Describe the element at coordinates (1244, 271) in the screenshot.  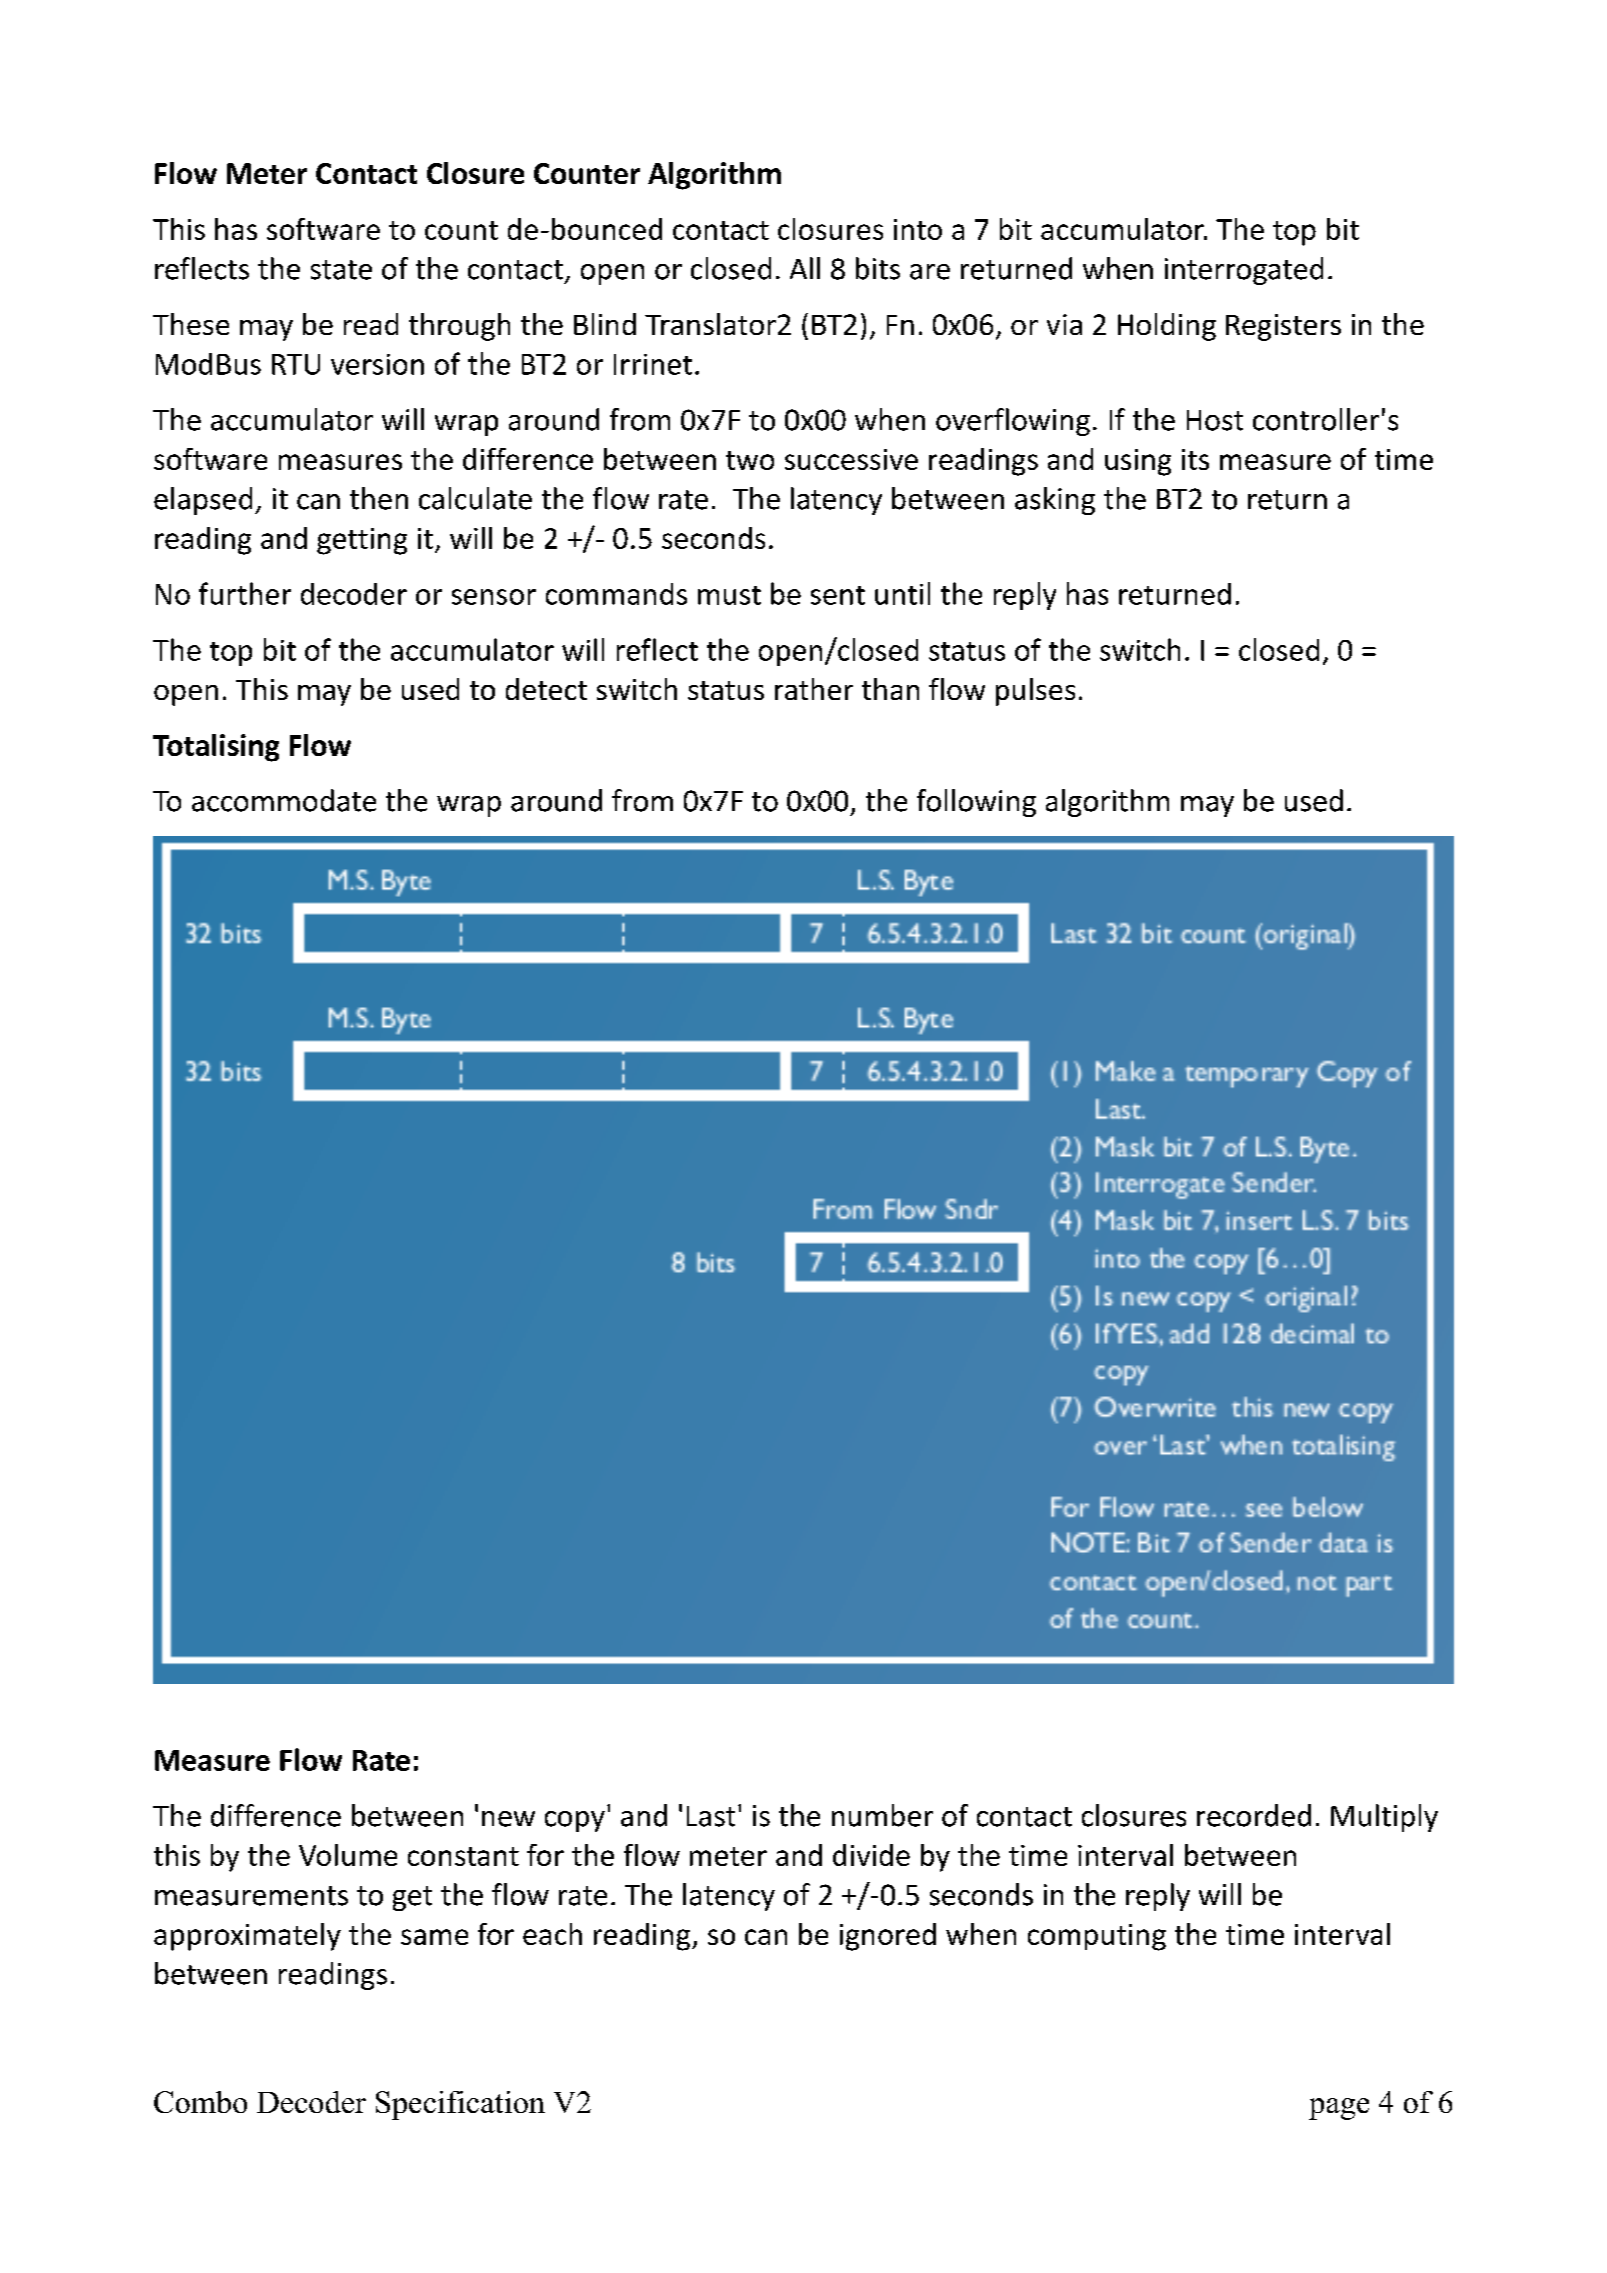
I see `interrogated` at that location.
